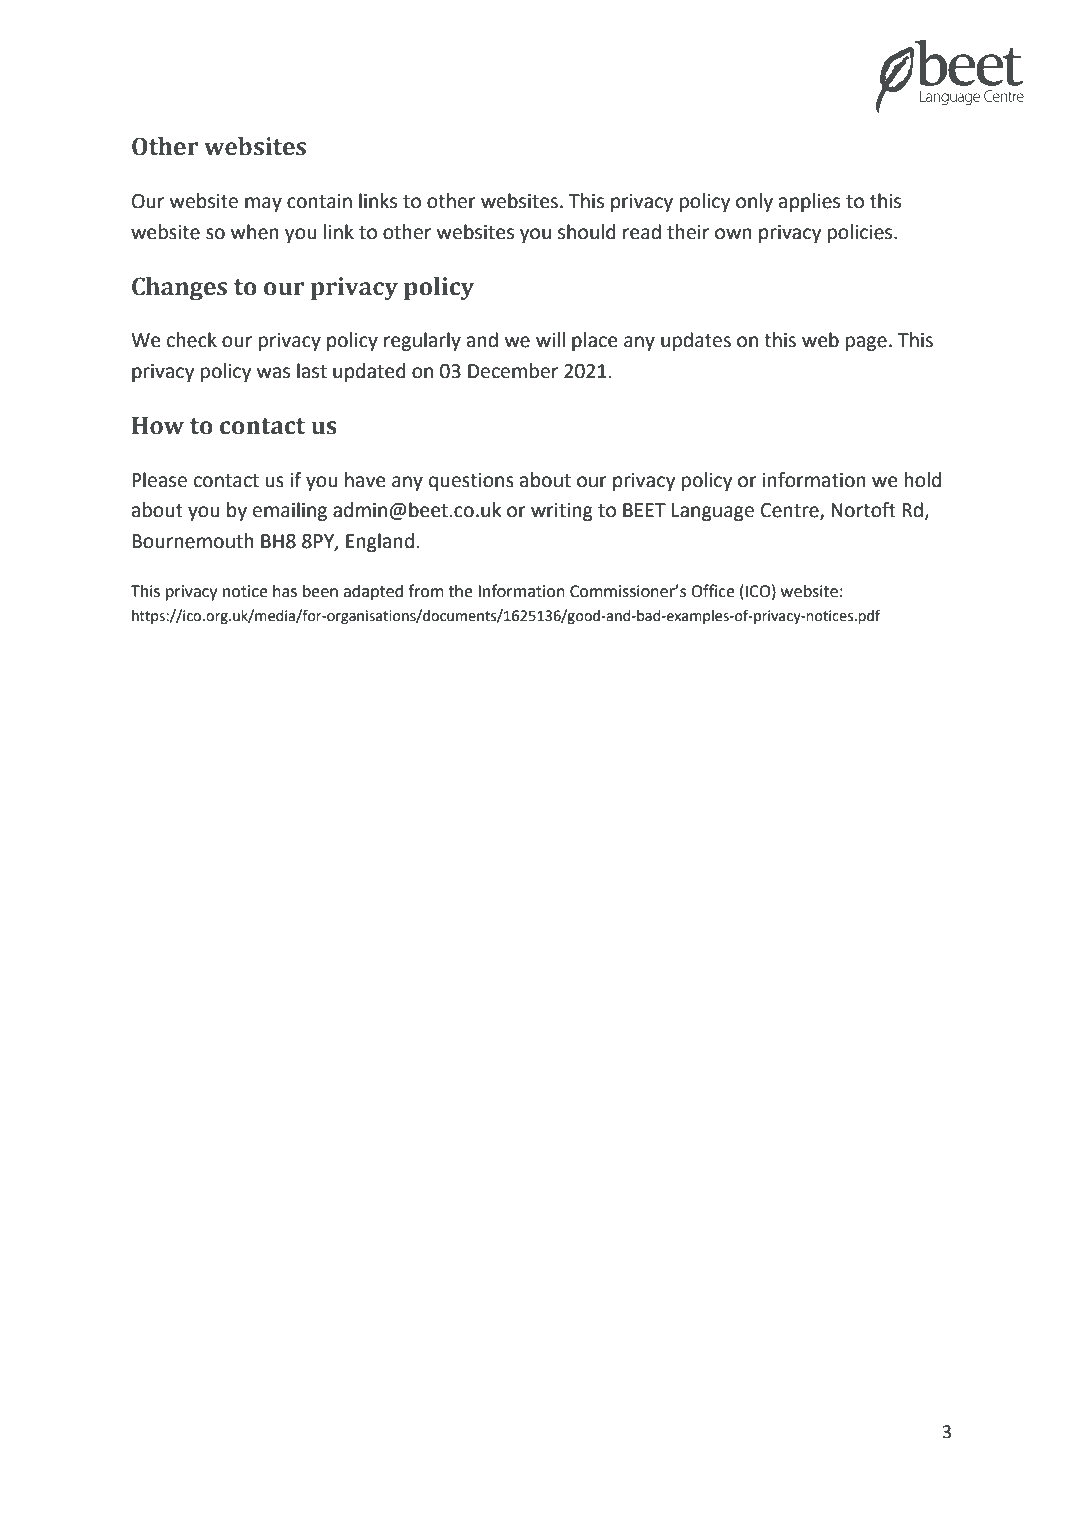 The width and height of the page is (1083, 1533). Describe the element at coordinates (179, 288) in the page. I see `Changes` at that location.
